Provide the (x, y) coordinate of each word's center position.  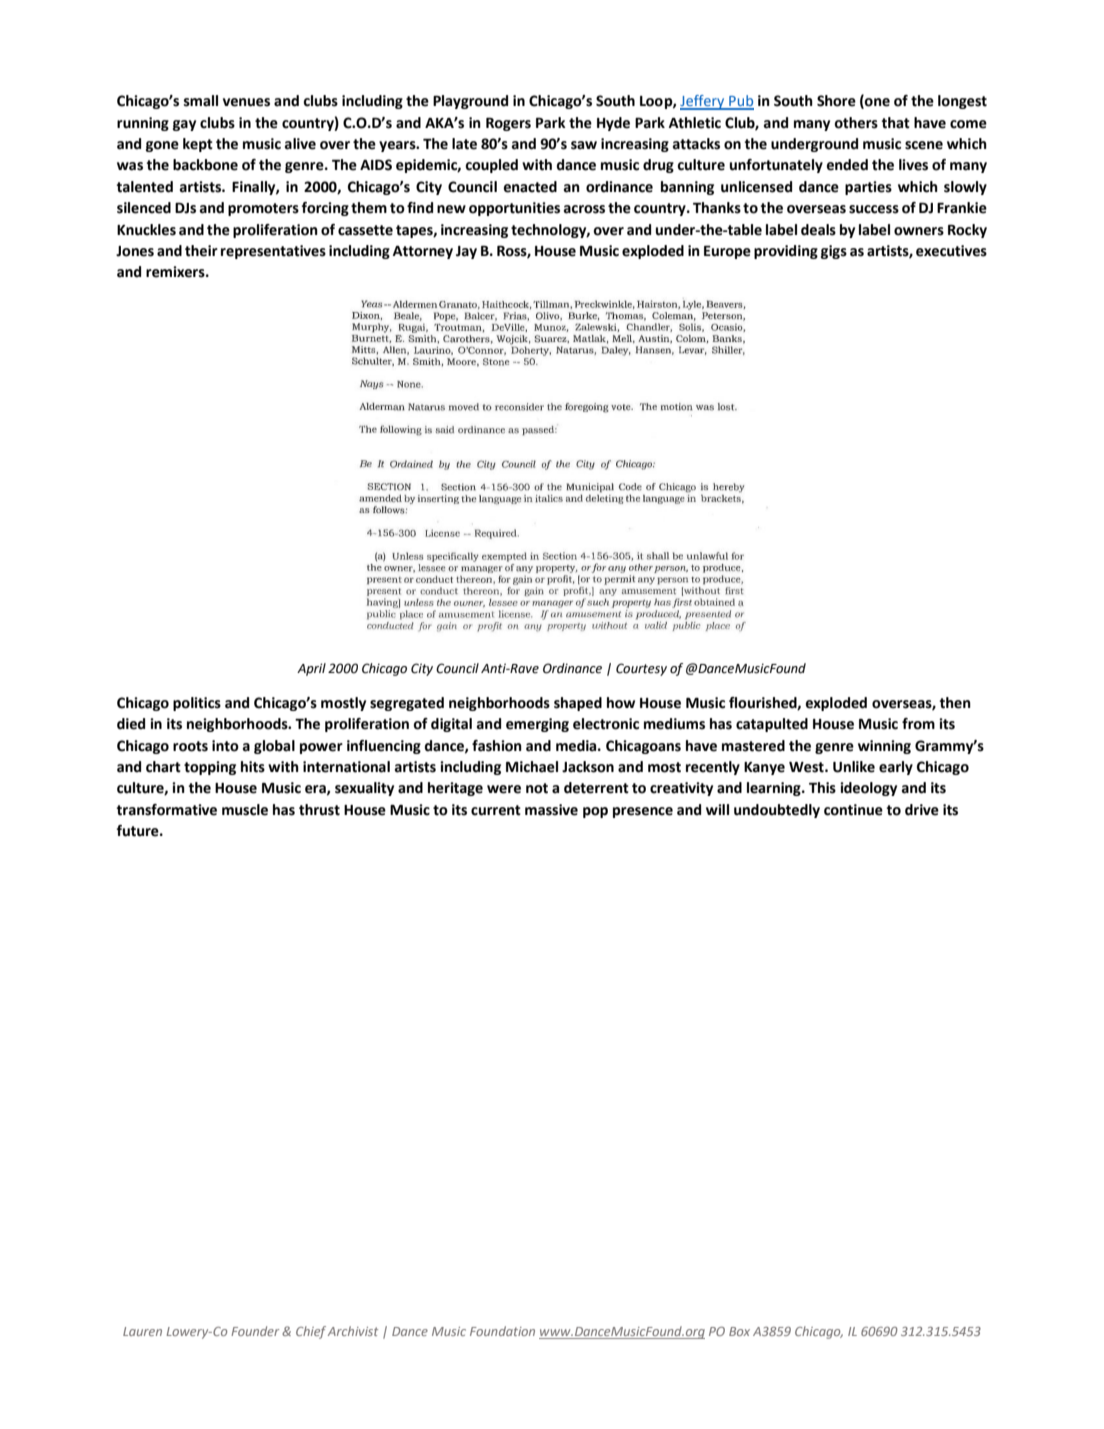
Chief (311, 1332)
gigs (834, 252)
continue (853, 810)
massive (551, 810)
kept (198, 145)
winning (884, 747)
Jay (466, 252)
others (856, 123)
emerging (537, 725)
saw (584, 145)
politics (197, 704)
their (201, 251)
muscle (245, 810)
